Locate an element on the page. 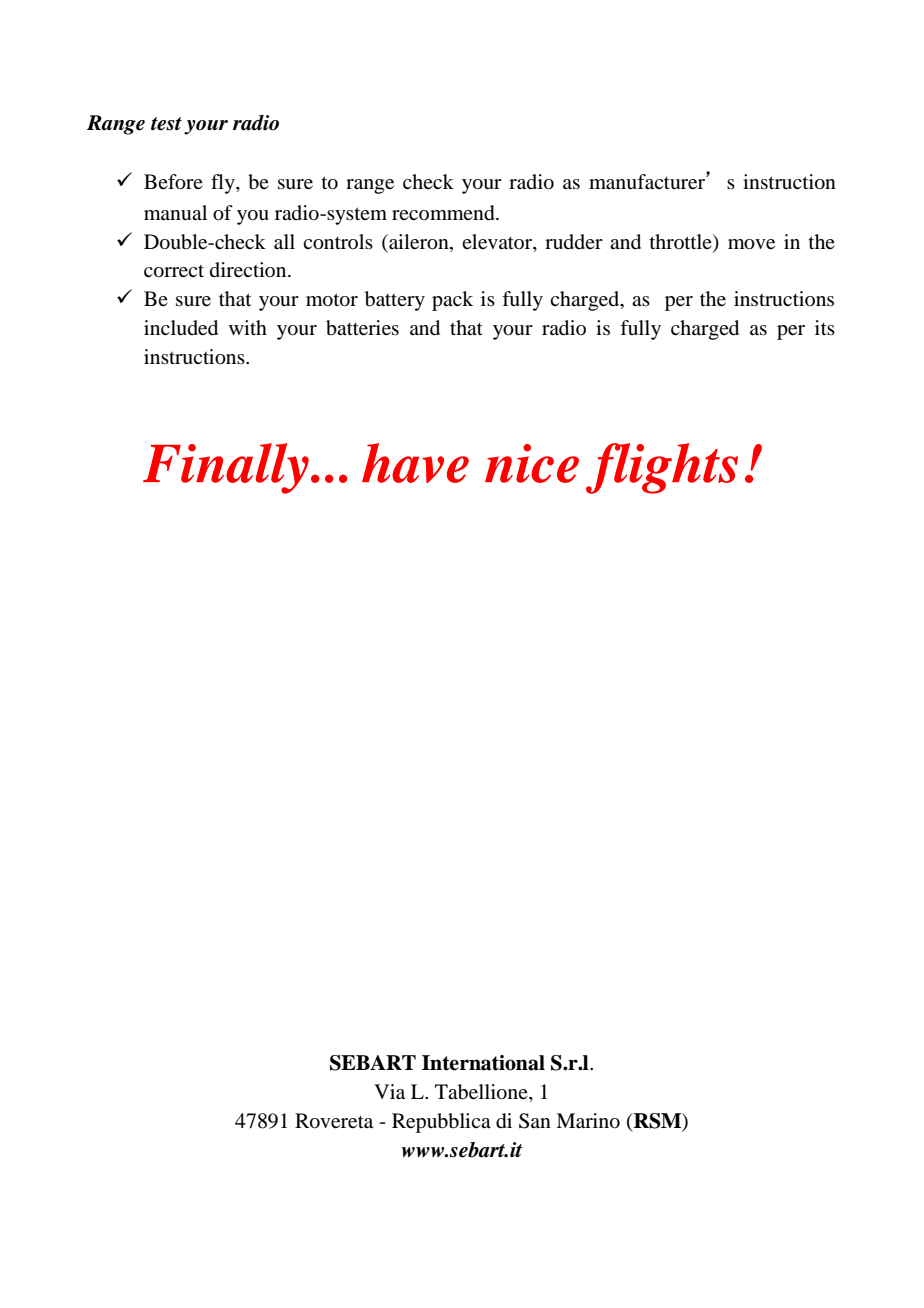 This page has width=924, height=1308. Via is located at coordinates (389, 1092).
